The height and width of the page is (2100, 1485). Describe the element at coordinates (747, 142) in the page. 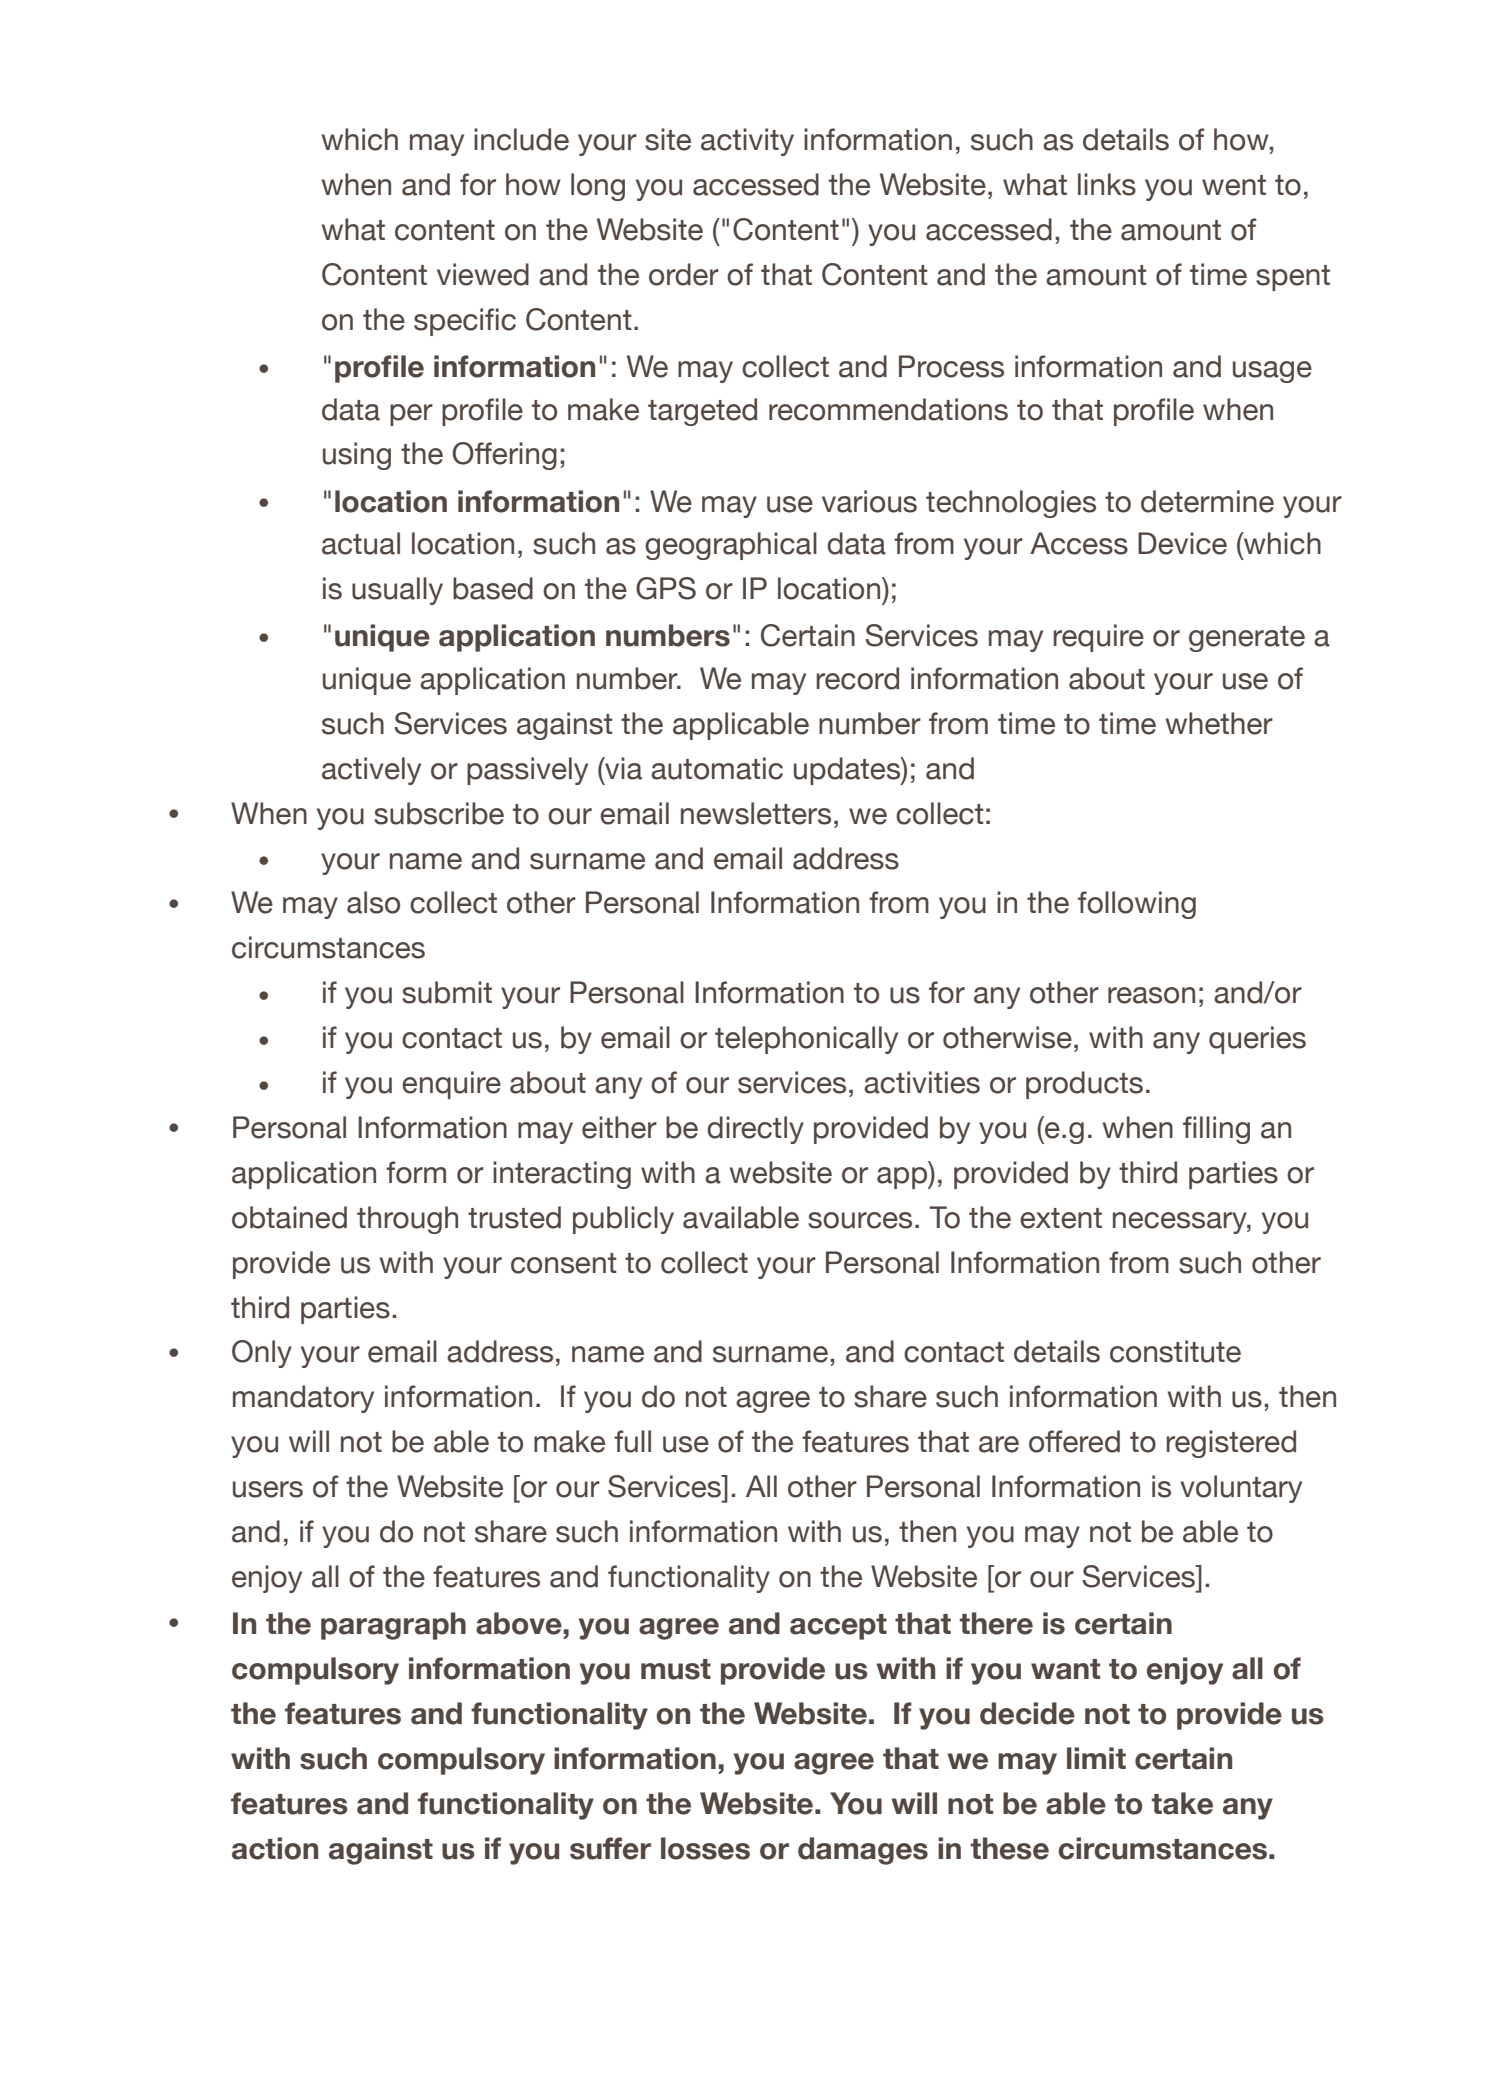

I see `activity` at that location.
